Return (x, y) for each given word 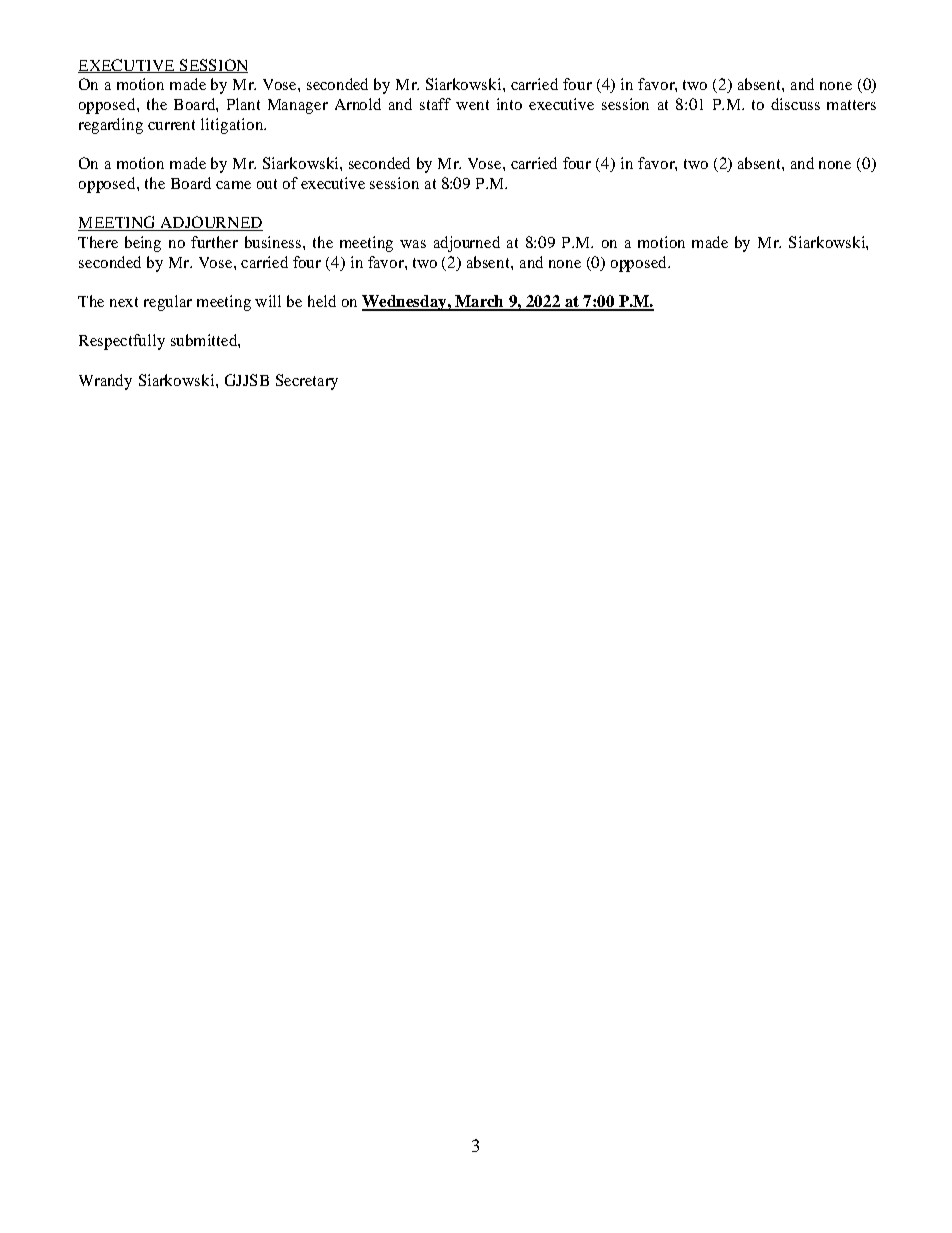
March (479, 302)
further (214, 242)
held (322, 301)
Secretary (307, 382)
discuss (795, 104)
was (413, 244)
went (472, 105)
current (171, 125)
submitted (205, 340)
